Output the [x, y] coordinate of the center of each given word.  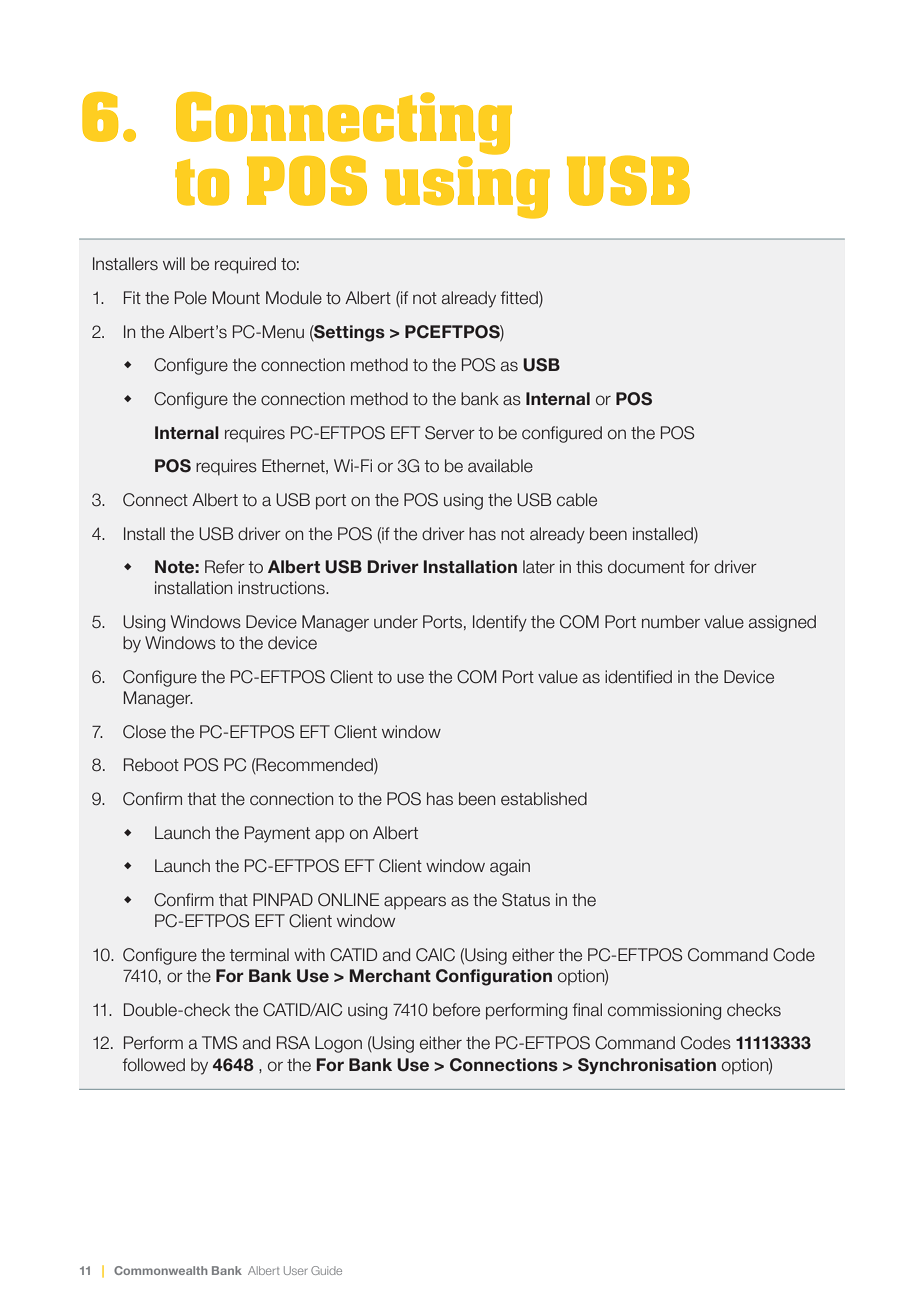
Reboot [151, 765]
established [544, 799]
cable [577, 500]
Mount [236, 298]
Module [294, 298]
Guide [326, 1270]
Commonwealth [161, 1270]
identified [638, 677]
